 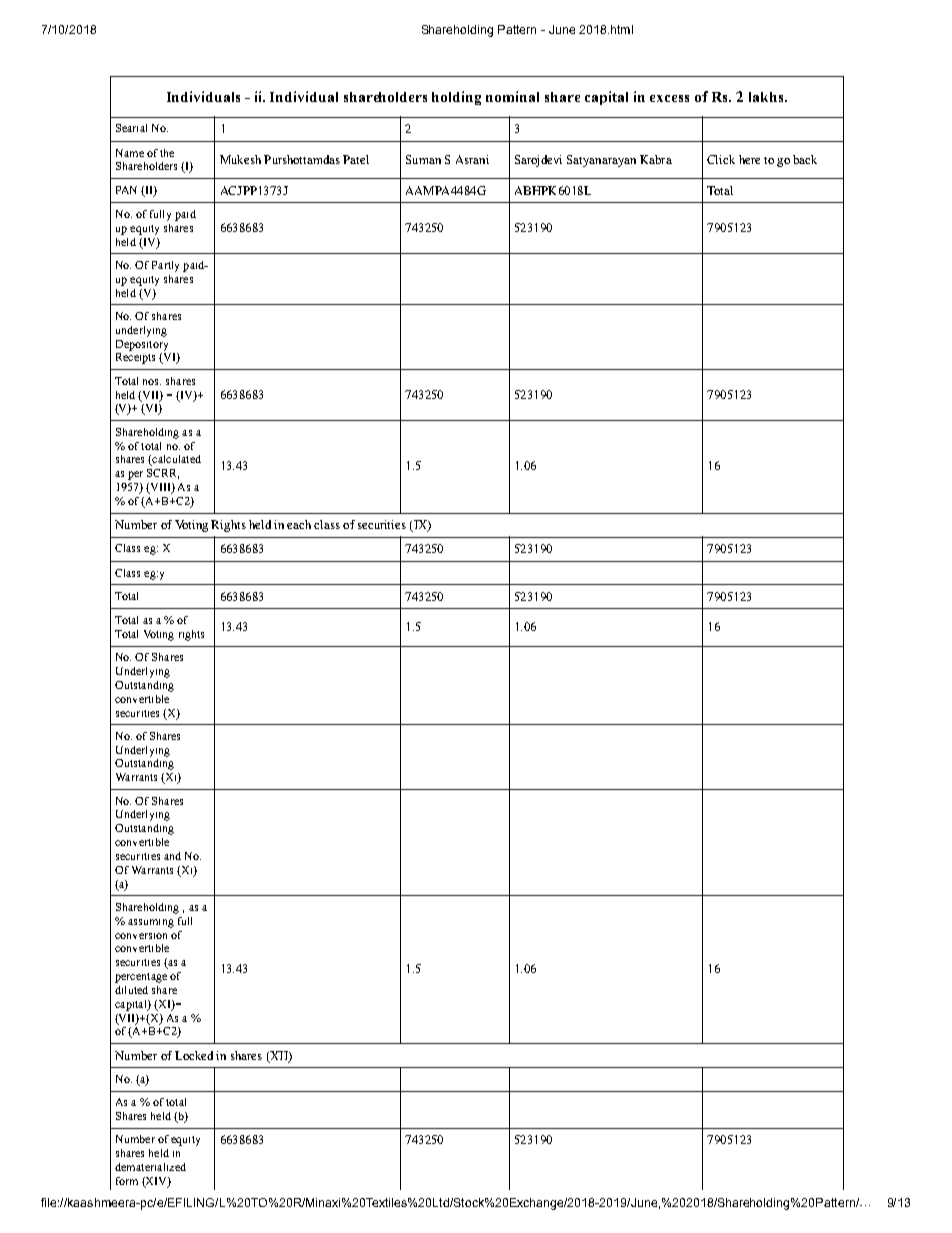 What do you see at coordinates (141, 936) in the screenshot?
I see `conversion` at bounding box center [141, 936].
